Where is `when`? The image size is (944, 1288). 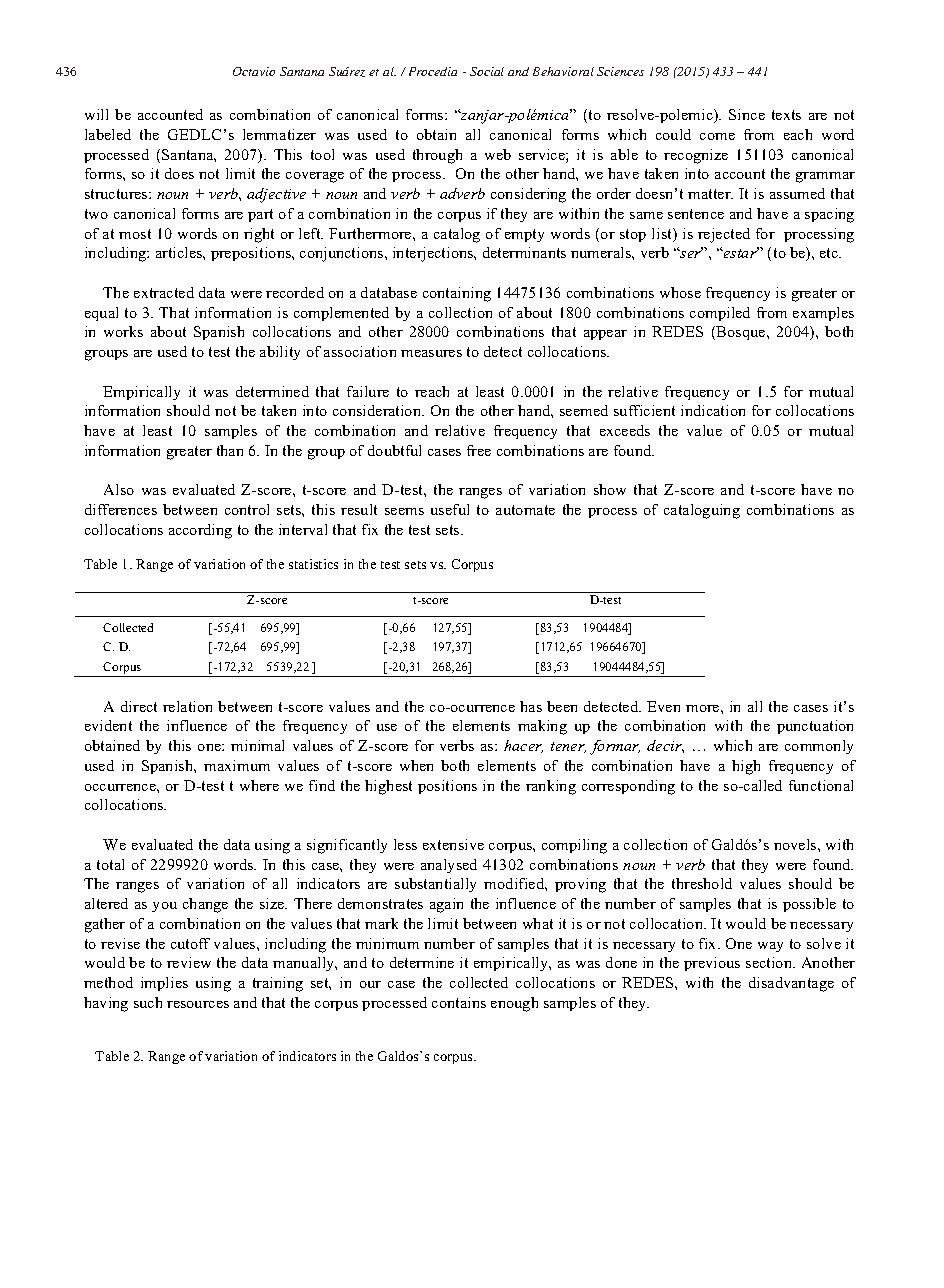
when is located at coordinates (416, 765).
